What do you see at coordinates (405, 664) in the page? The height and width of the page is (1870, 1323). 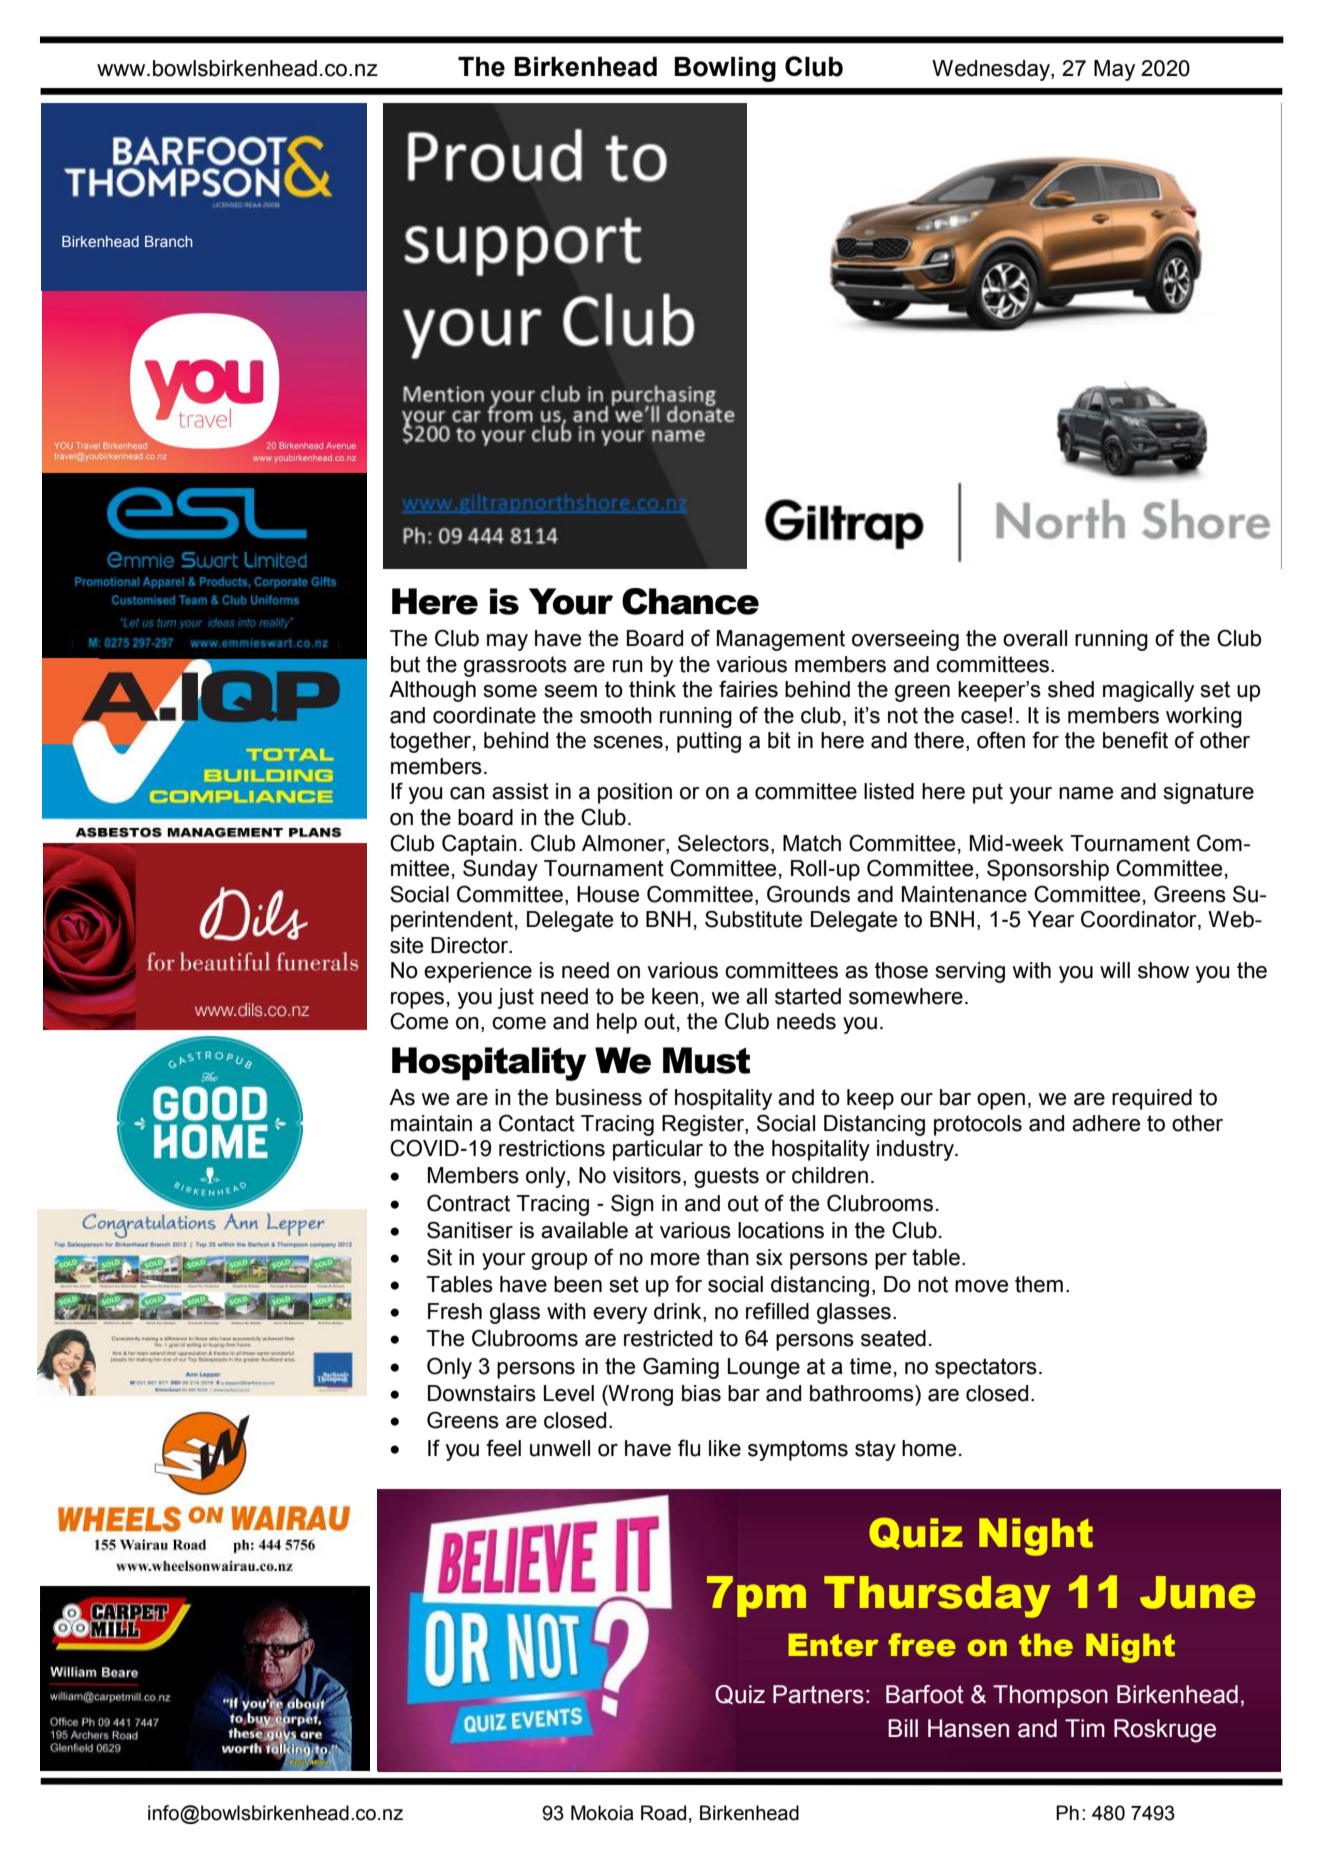 I see `but` at bounding box center [405, 664].
